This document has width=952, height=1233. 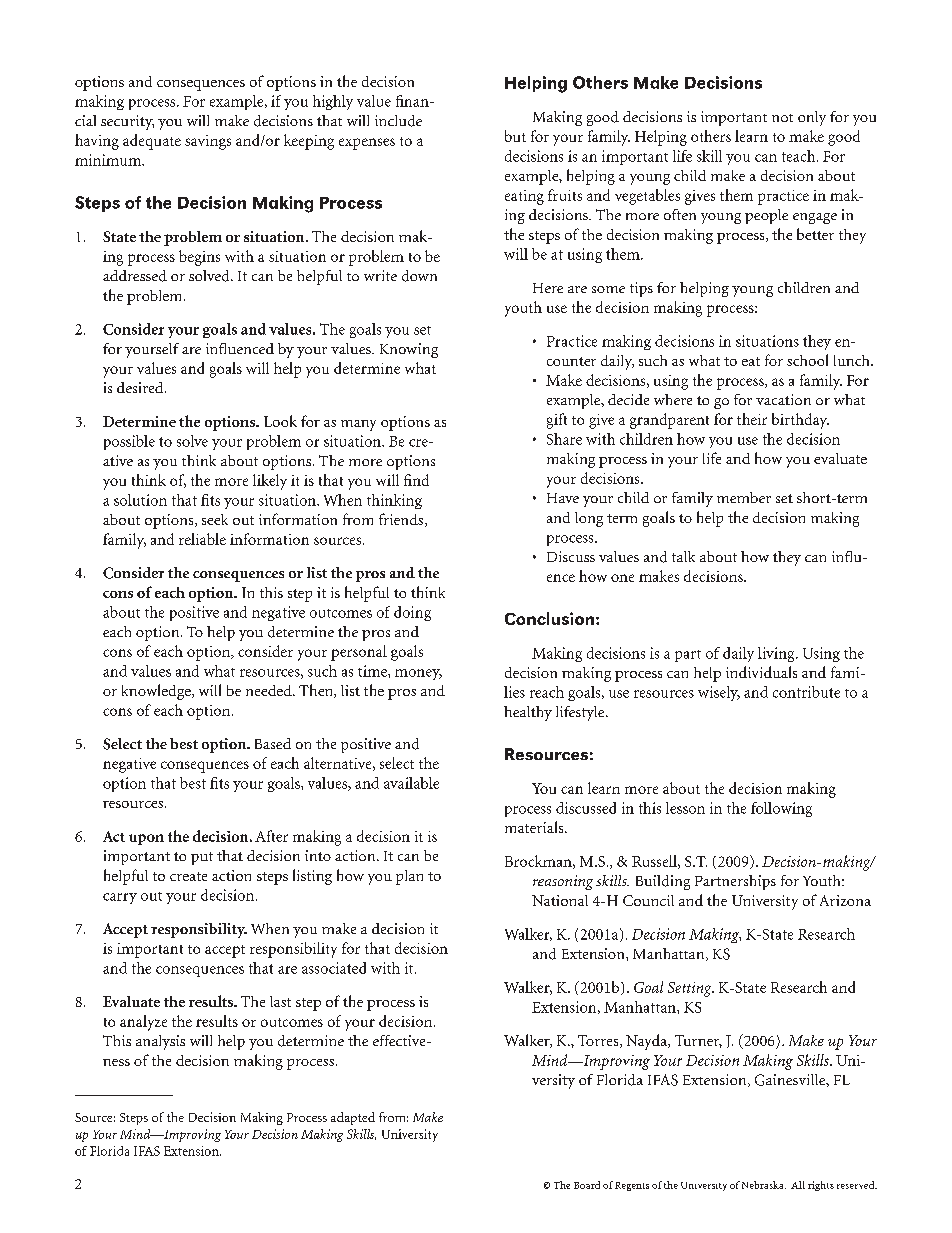 What do you see at coordinates (157, 692) in the document?
I see `knowledge` at bounding box center [157, 692].
